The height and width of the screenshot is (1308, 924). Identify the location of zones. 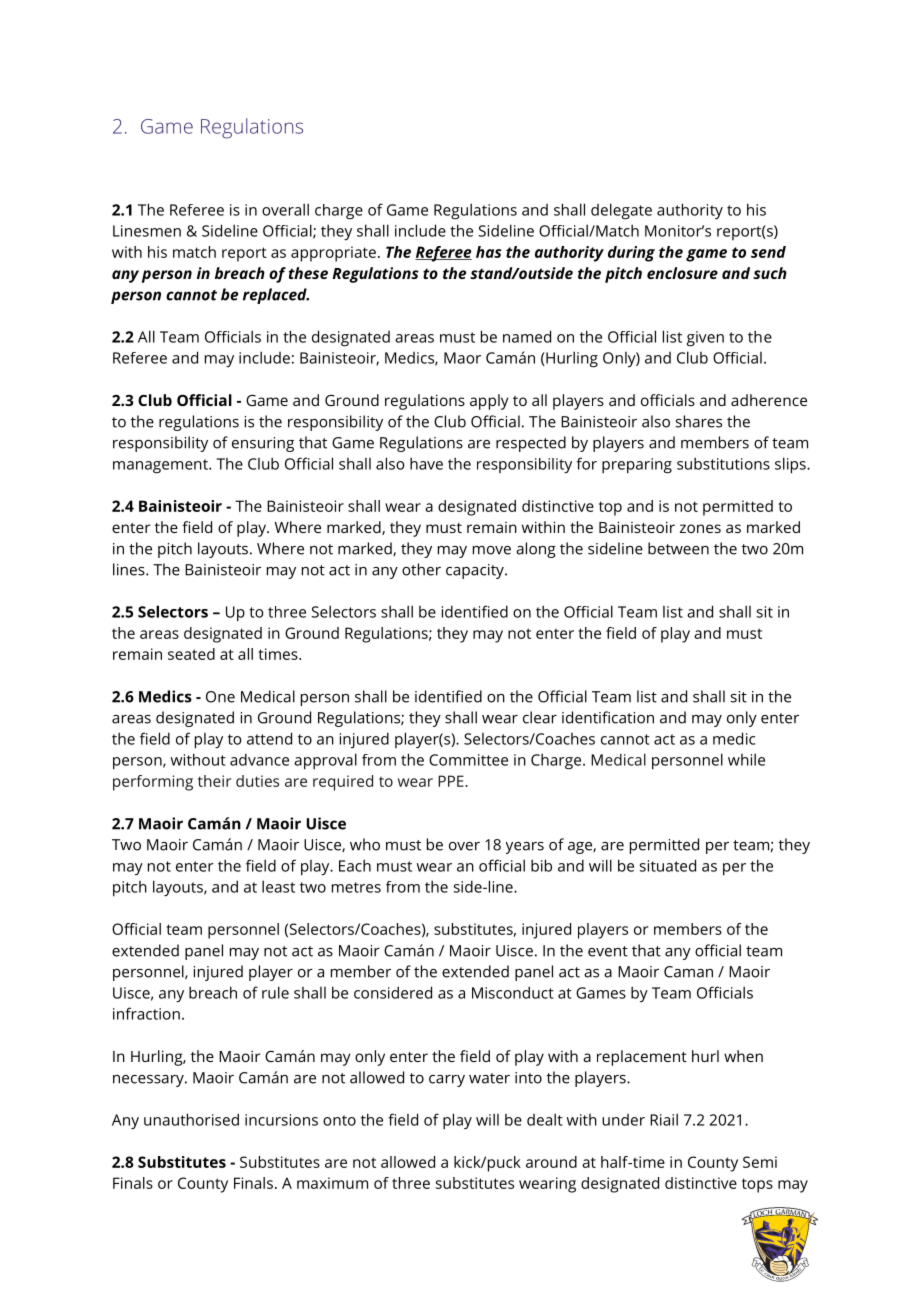
(700, 528).
